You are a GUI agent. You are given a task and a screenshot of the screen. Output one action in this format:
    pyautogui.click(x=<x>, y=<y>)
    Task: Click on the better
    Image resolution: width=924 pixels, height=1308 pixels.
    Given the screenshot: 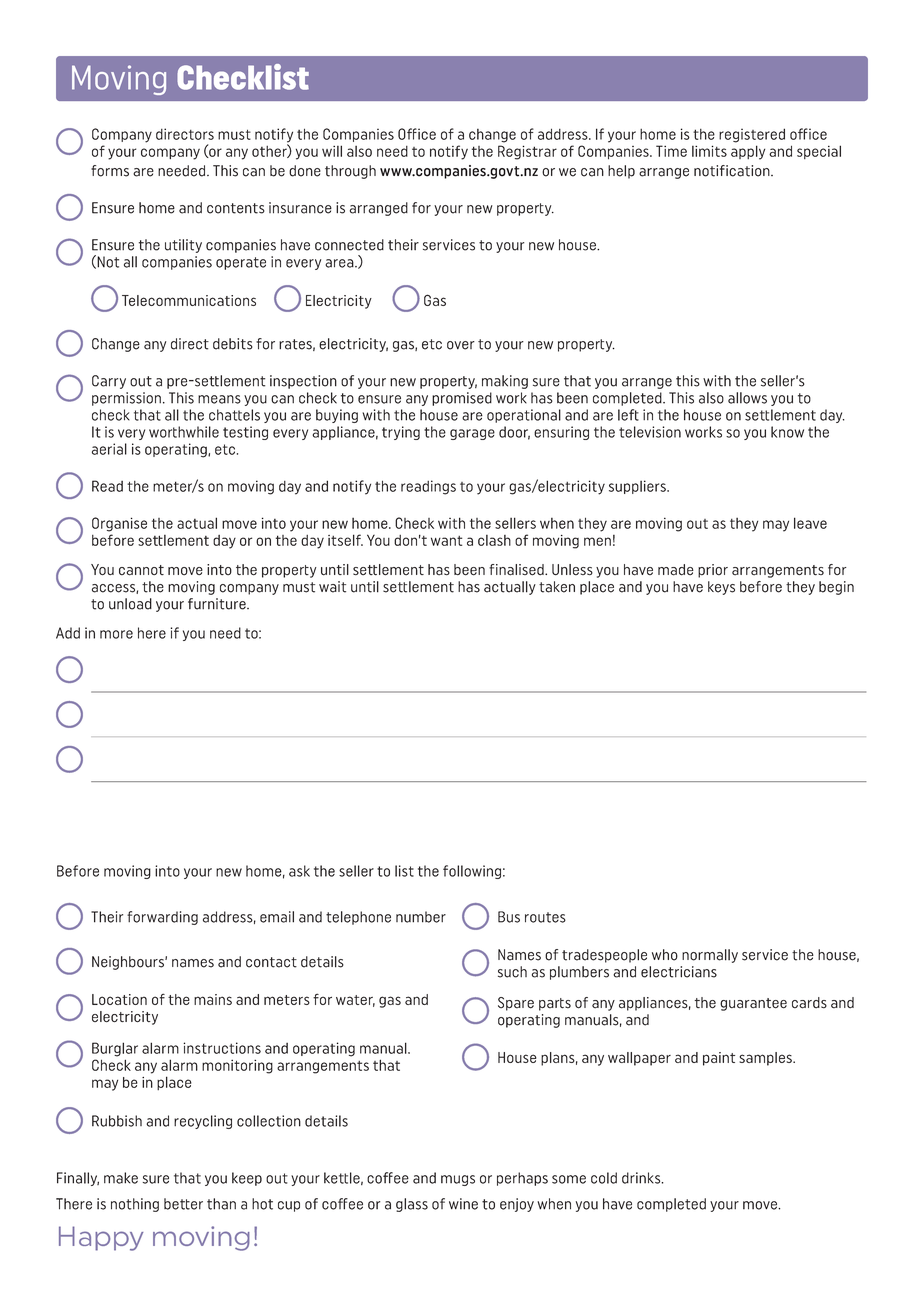 What is the action you would take?
    pyautogui.click(x=183, y=1204)
